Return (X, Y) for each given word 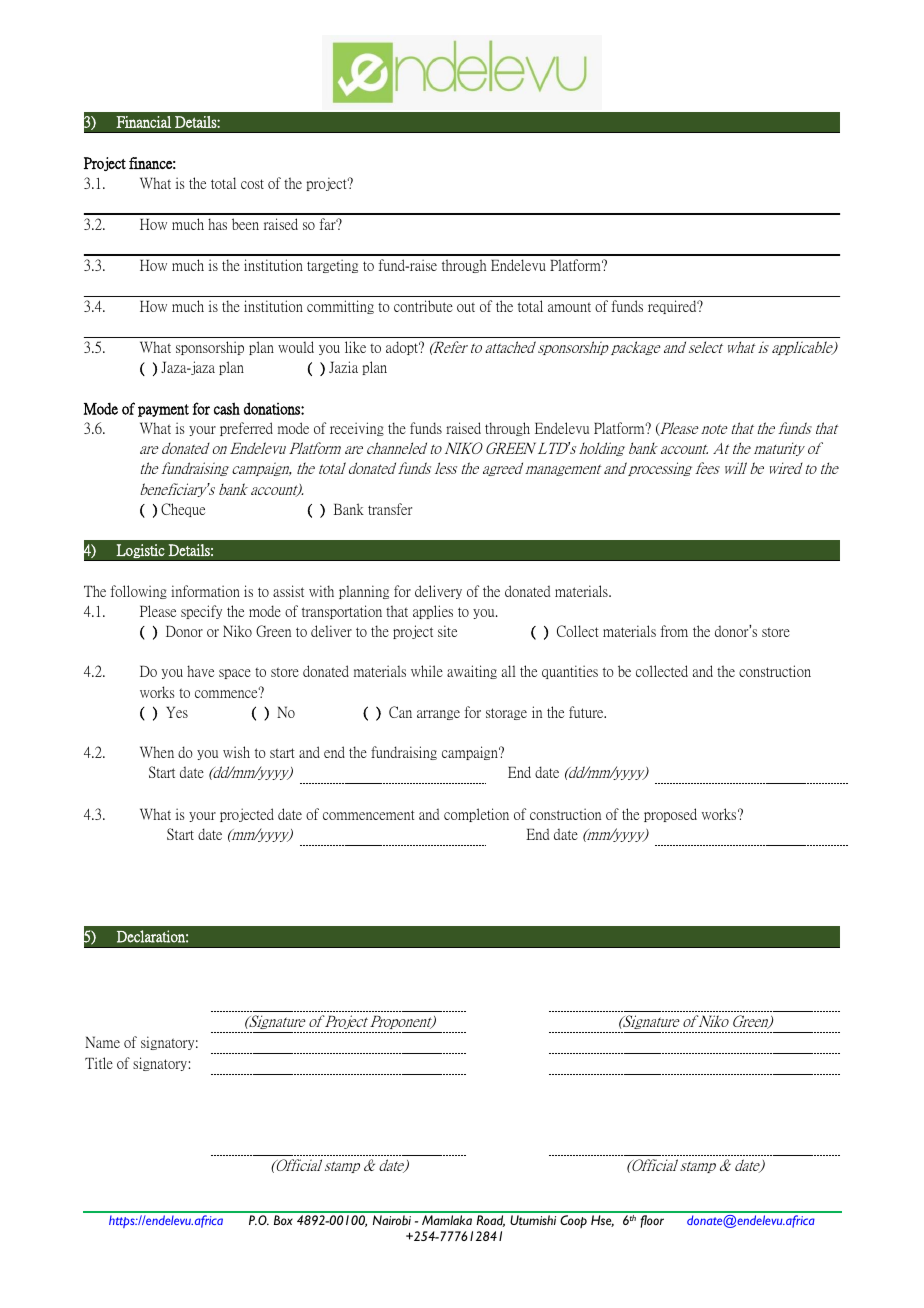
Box (283, 1220)
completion (476, 815)
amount (569, 307)
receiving (357, 429)
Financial (143, 122)
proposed (670, 815)
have (200, 671)
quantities (570, 672)
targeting (332, 266)
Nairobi (392, 1220)
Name (102, 1042)
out (466, 307)
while (427, 671)
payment (163, 410)
